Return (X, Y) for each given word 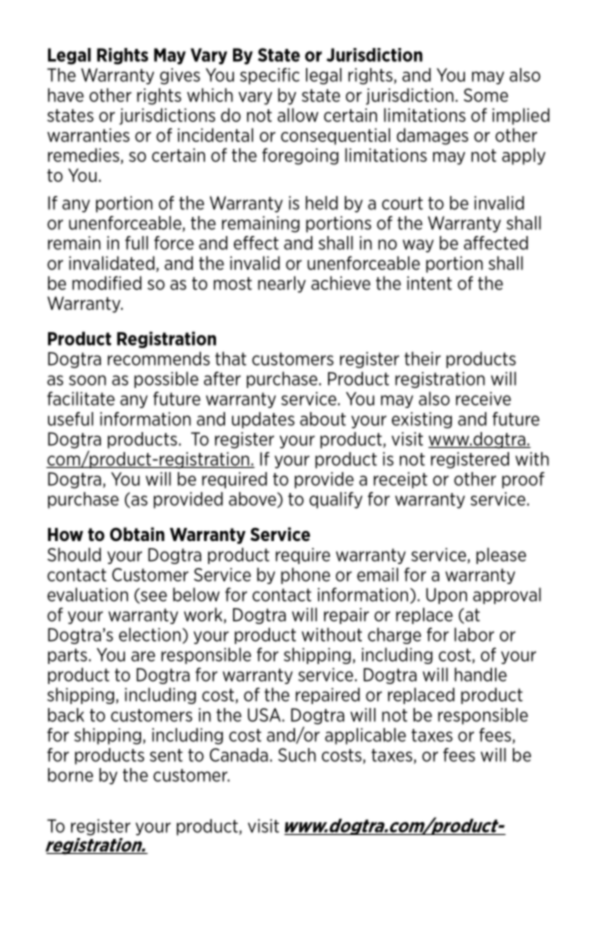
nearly (282, 284)
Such (297, 755)
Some (486, 95)
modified (107, 283)
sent (166, 755)
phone (305, 576)
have (66, 95)
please (501, 556)
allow (298, 115)
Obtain (137, 534)
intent (429, 283)
